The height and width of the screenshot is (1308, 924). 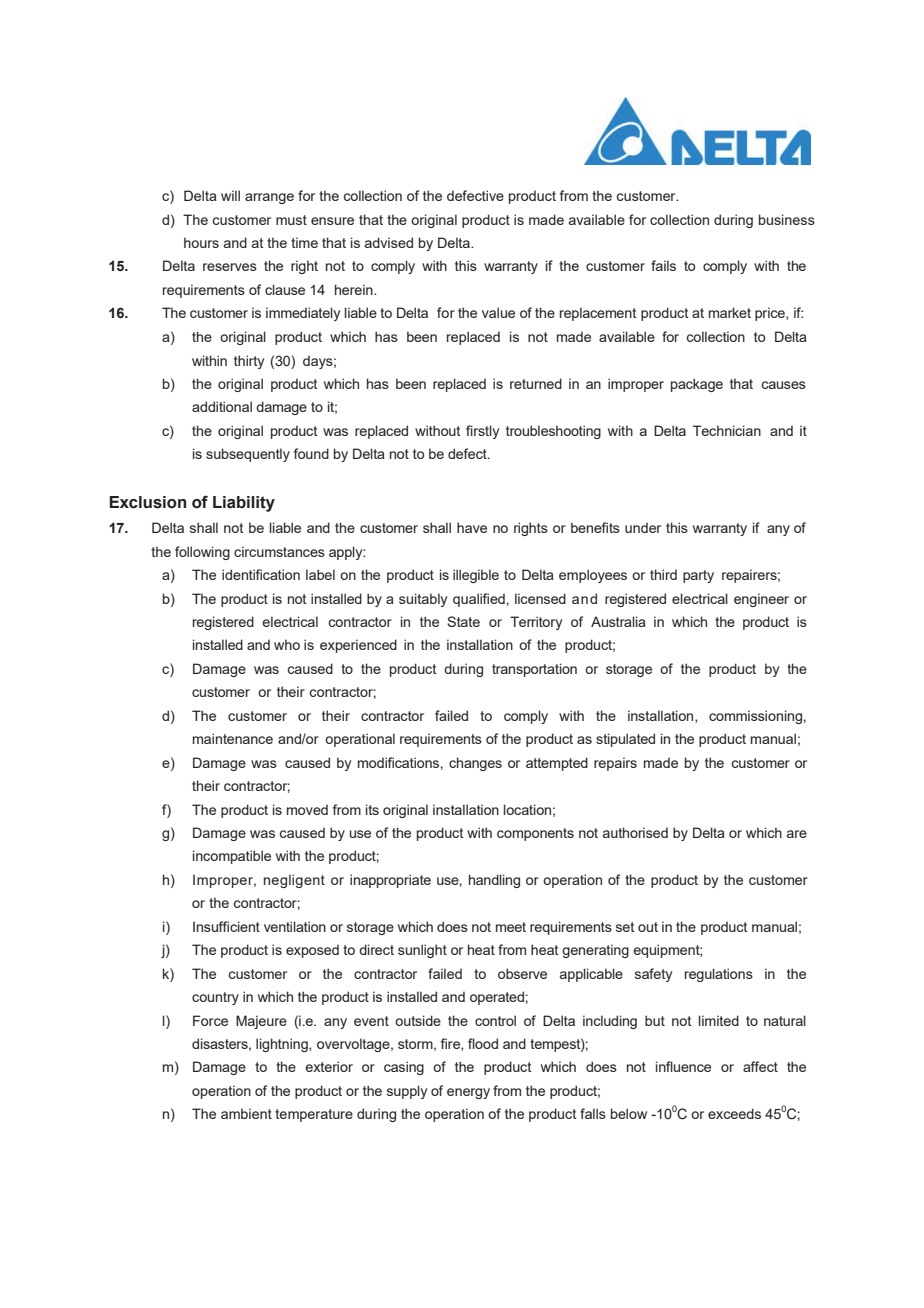 I want to click on business, so click(x=787, y=219).
